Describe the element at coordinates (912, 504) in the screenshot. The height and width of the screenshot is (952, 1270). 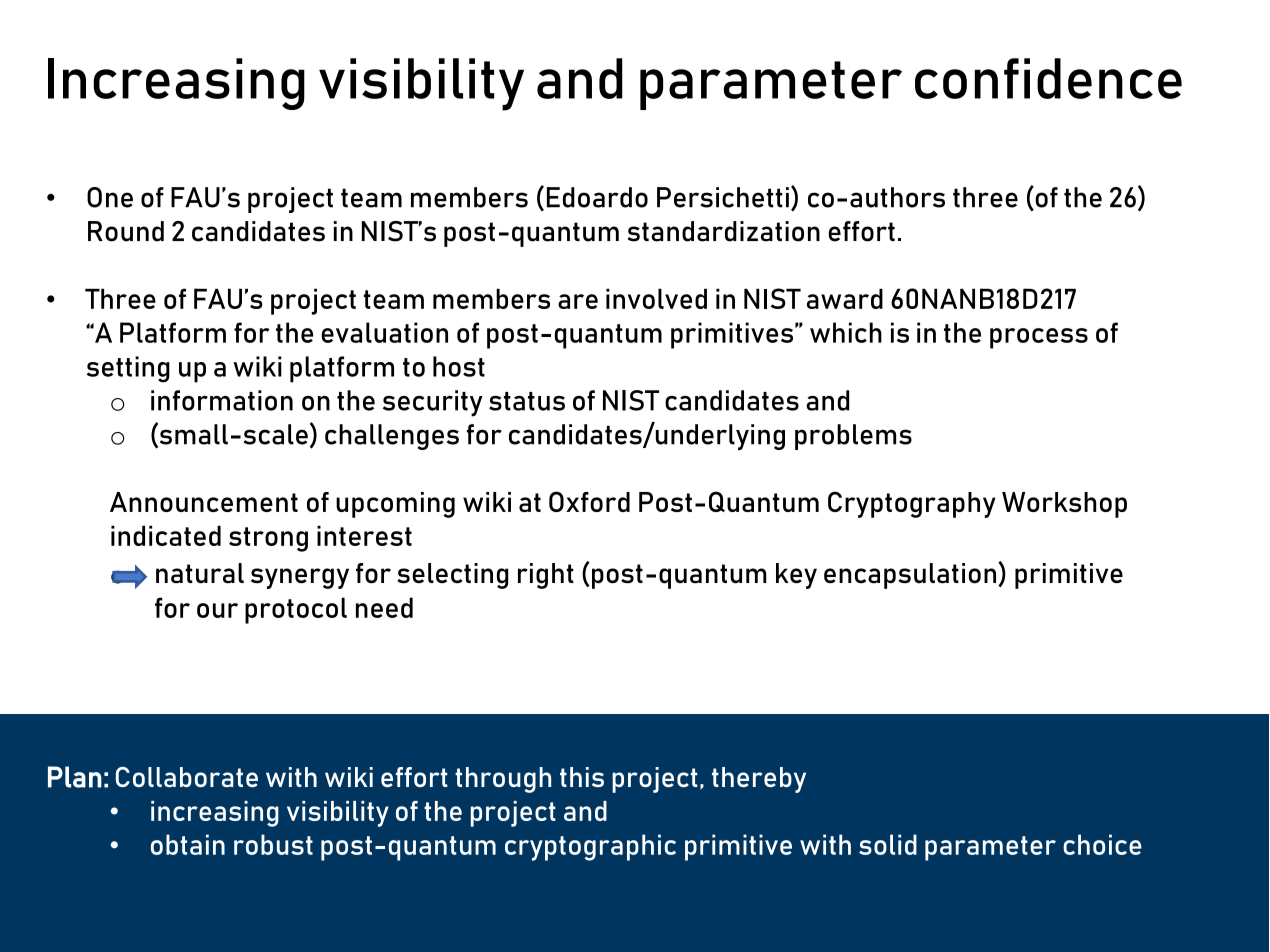
I see `Cryptography` at that location.
